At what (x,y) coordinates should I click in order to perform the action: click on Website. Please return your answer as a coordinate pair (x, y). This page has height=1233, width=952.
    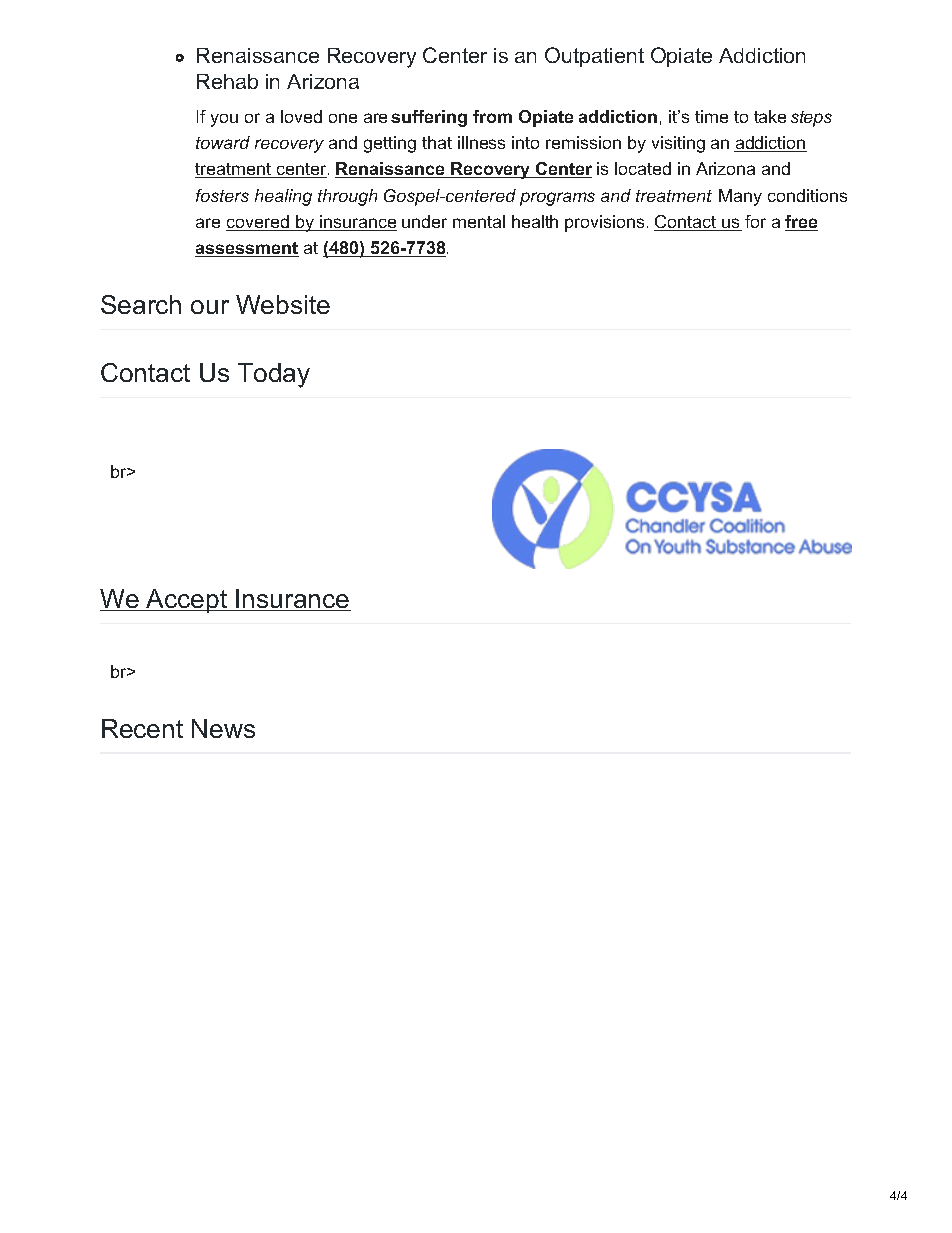
    Looking at the image, I should click on (283, 304).
